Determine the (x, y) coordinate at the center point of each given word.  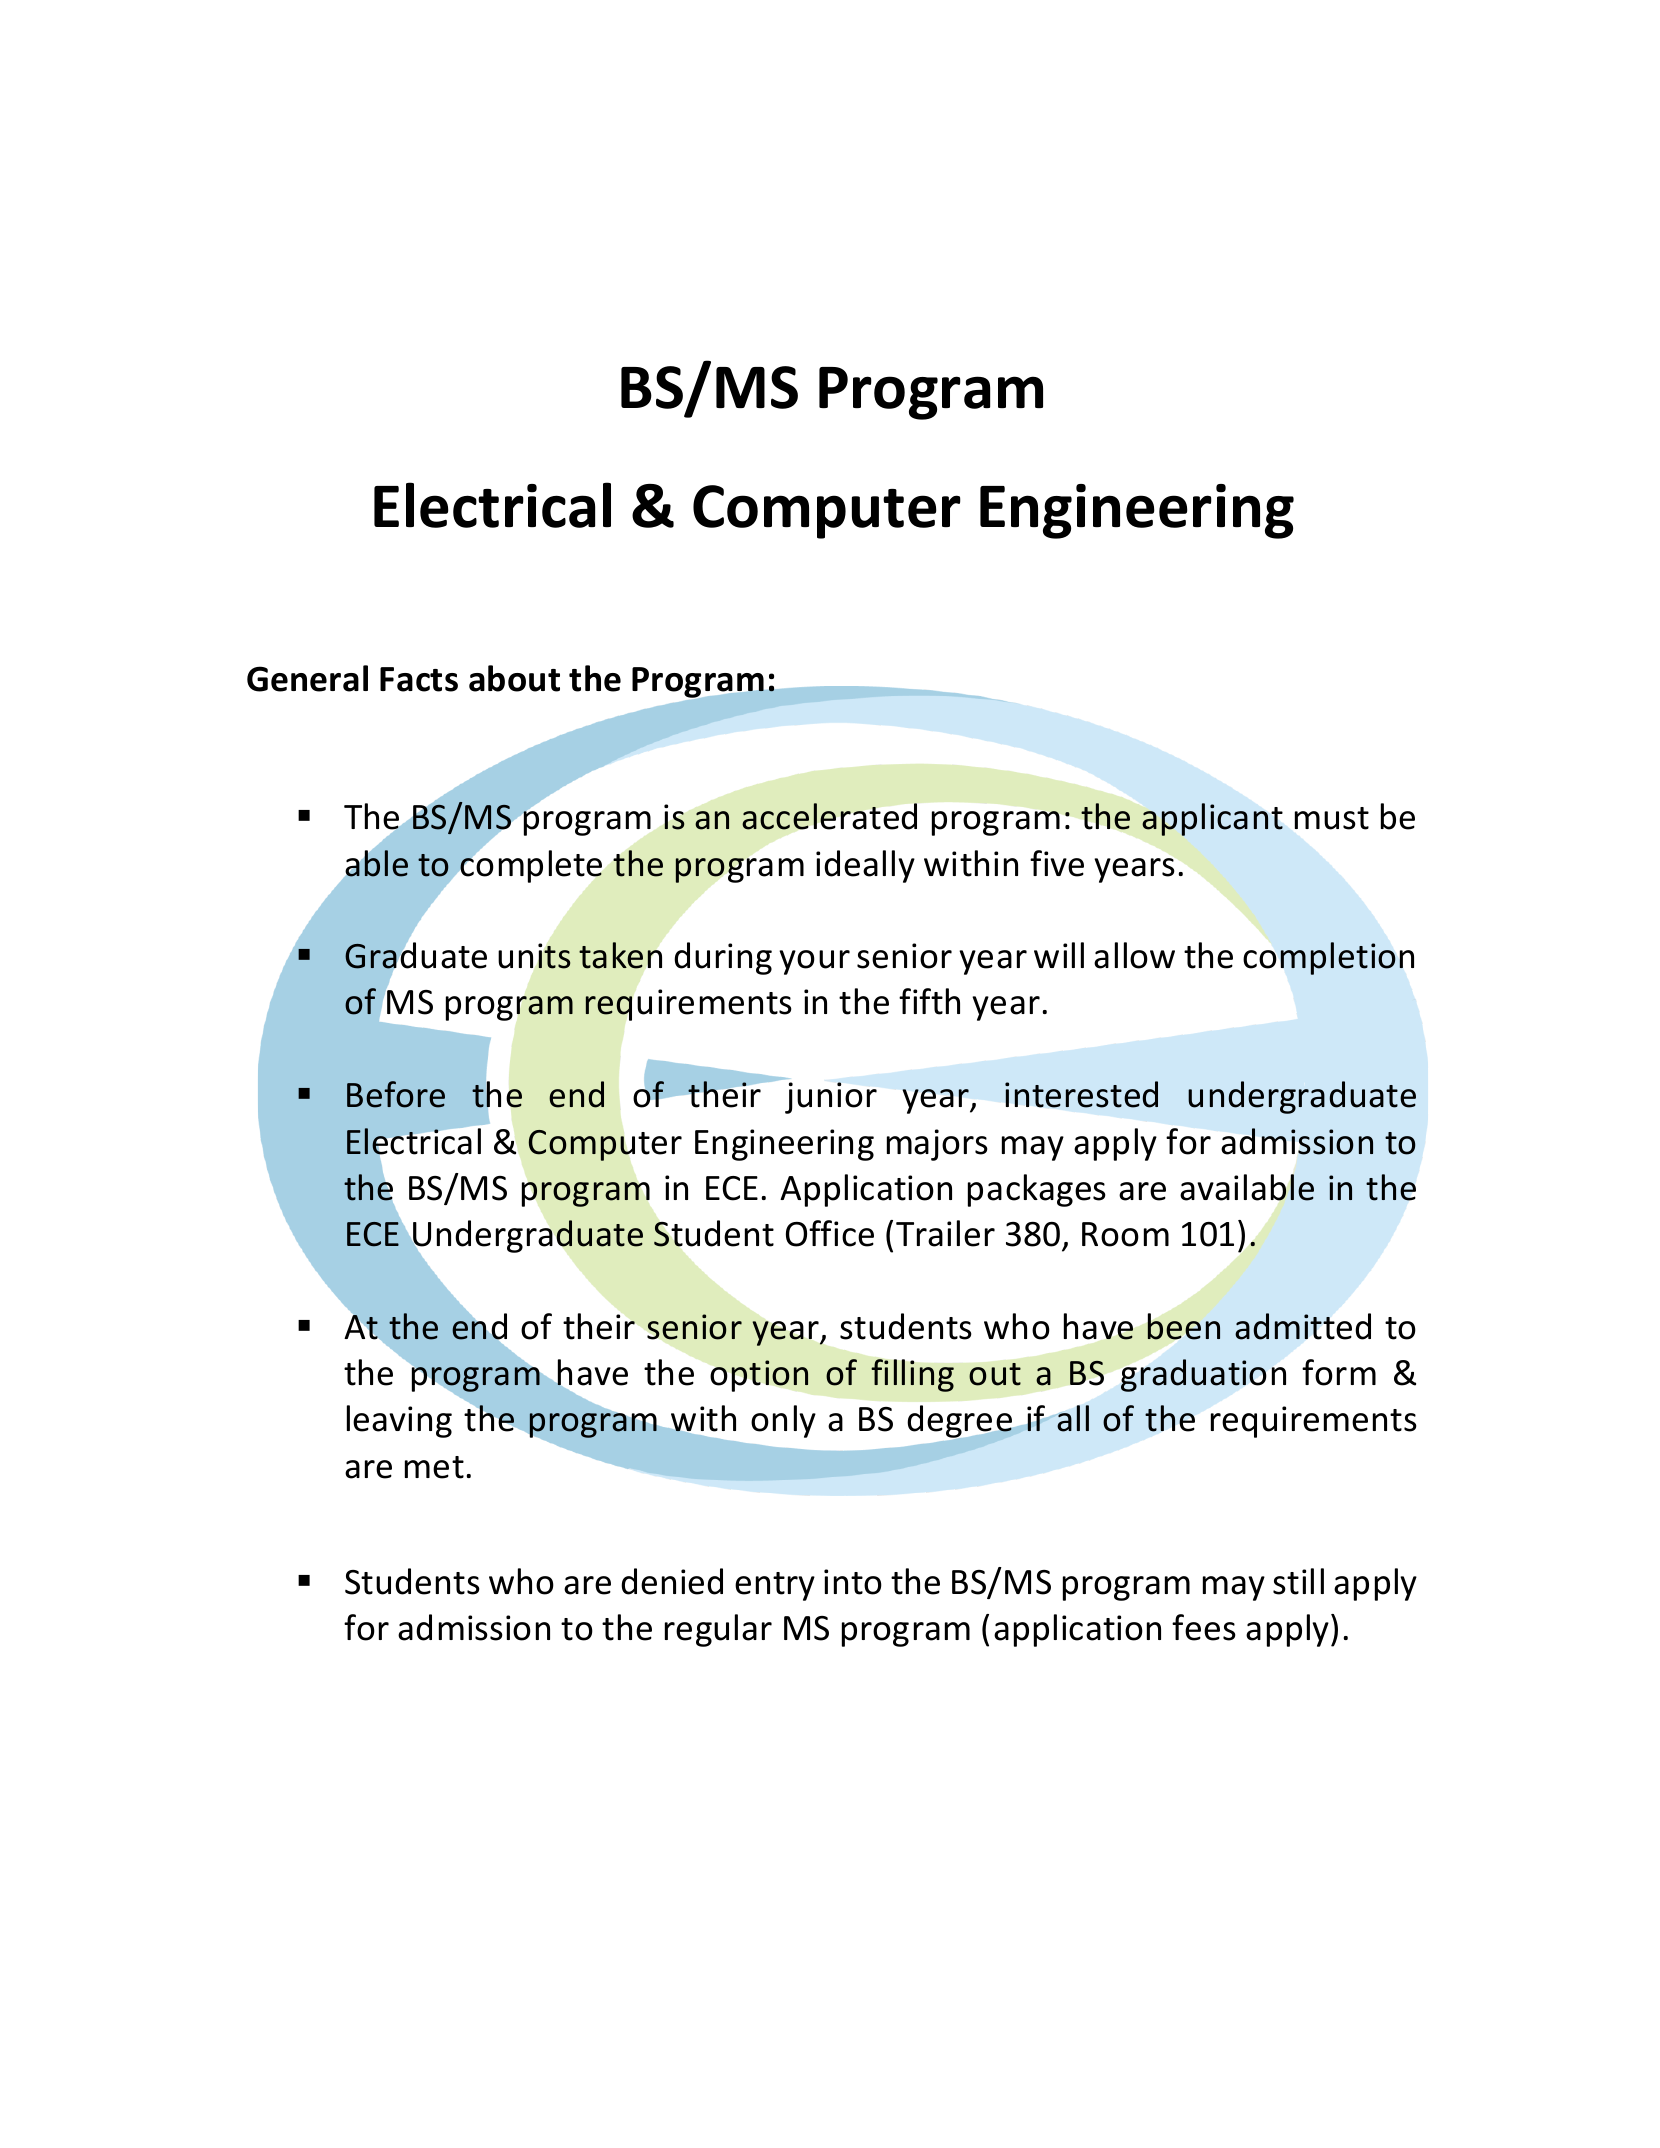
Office (830, 1233)
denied (672, 1581)
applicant (1212, 819)
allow (1134, 955)
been (1183, 1326)
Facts (419, 679)
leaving (399, 1421)
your (814, 962)
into (853, 1582)
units (534, 956)
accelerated (829, 816)
